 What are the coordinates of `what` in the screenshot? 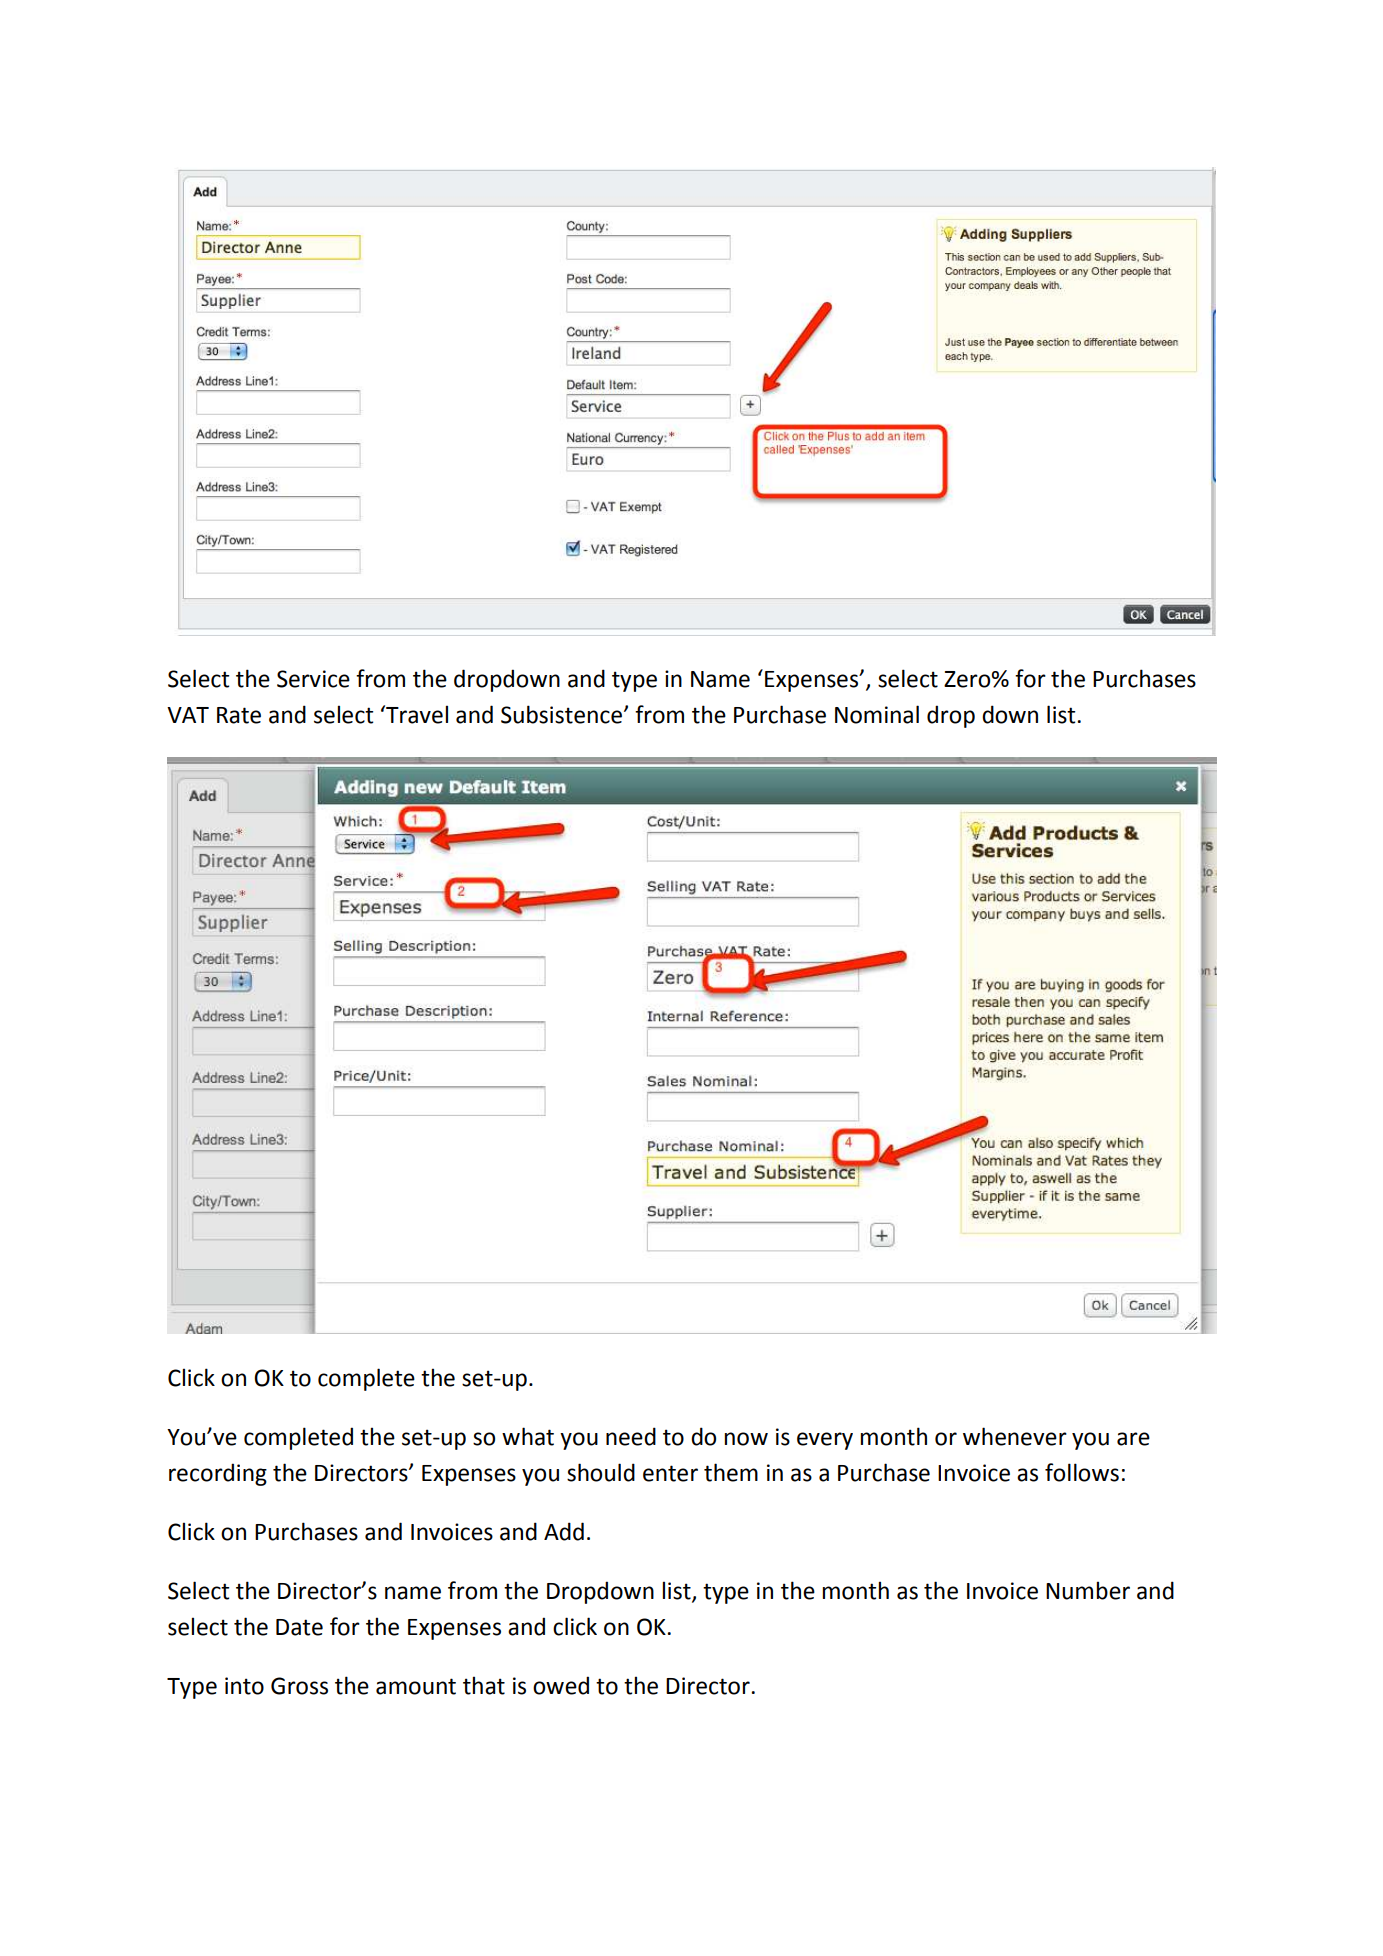 It's located at (528, 1436).
